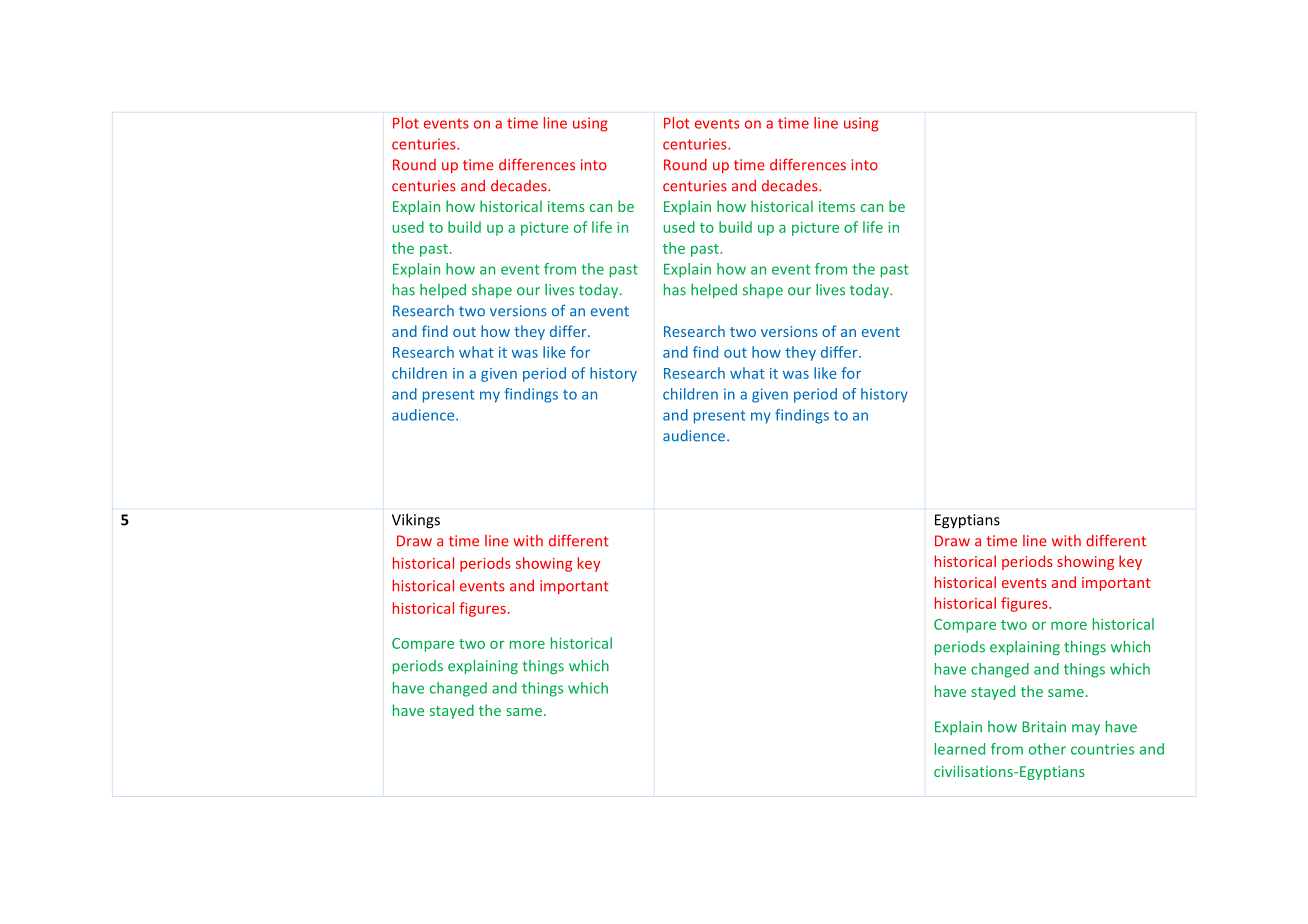 This screenshot has height=924, width=1308. Describe the element at coordinates (416, 521) in the screenshot. I see `Vikings` at that location.
